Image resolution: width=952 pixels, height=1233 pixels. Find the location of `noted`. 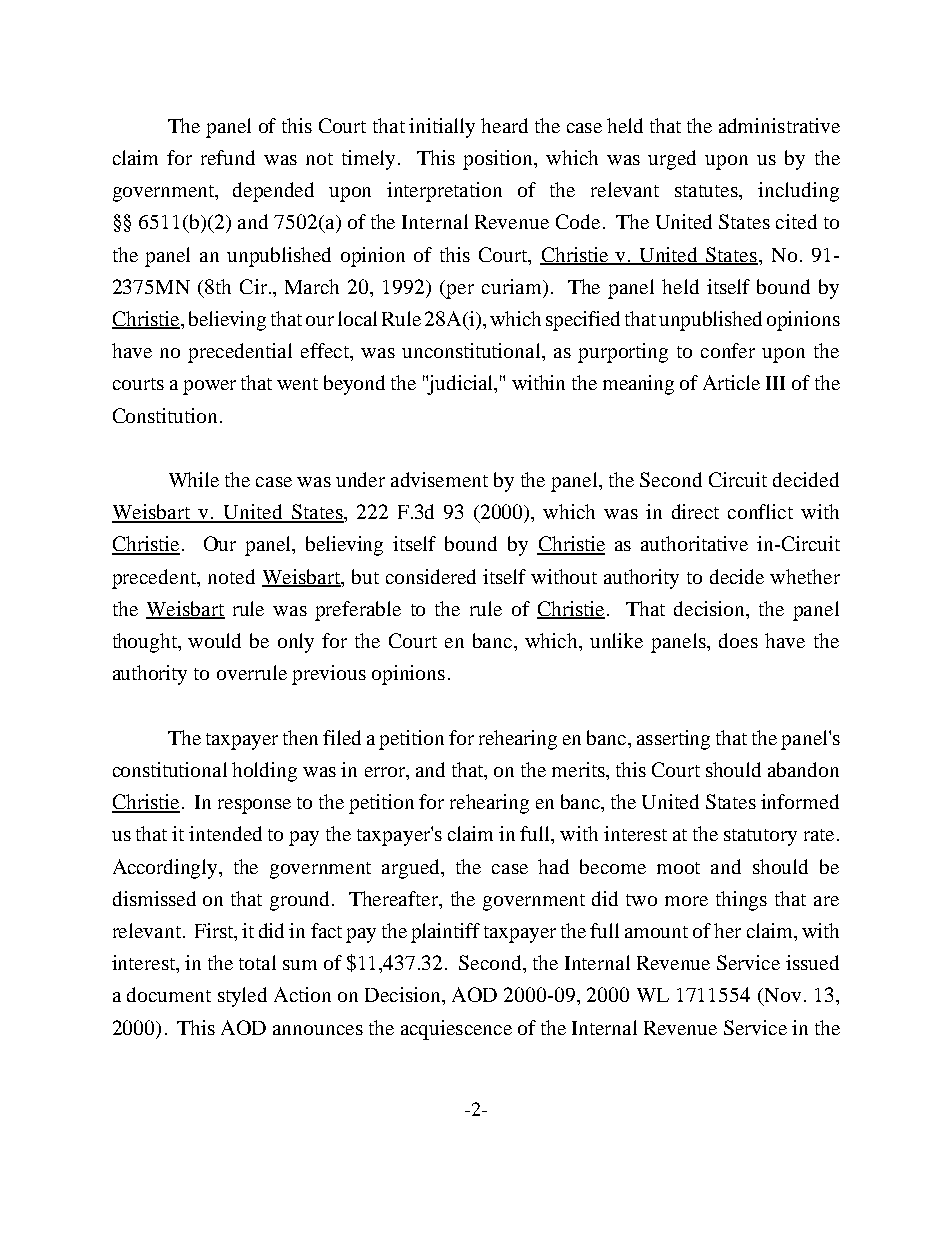

noted is located at coordinates (231, 576).
